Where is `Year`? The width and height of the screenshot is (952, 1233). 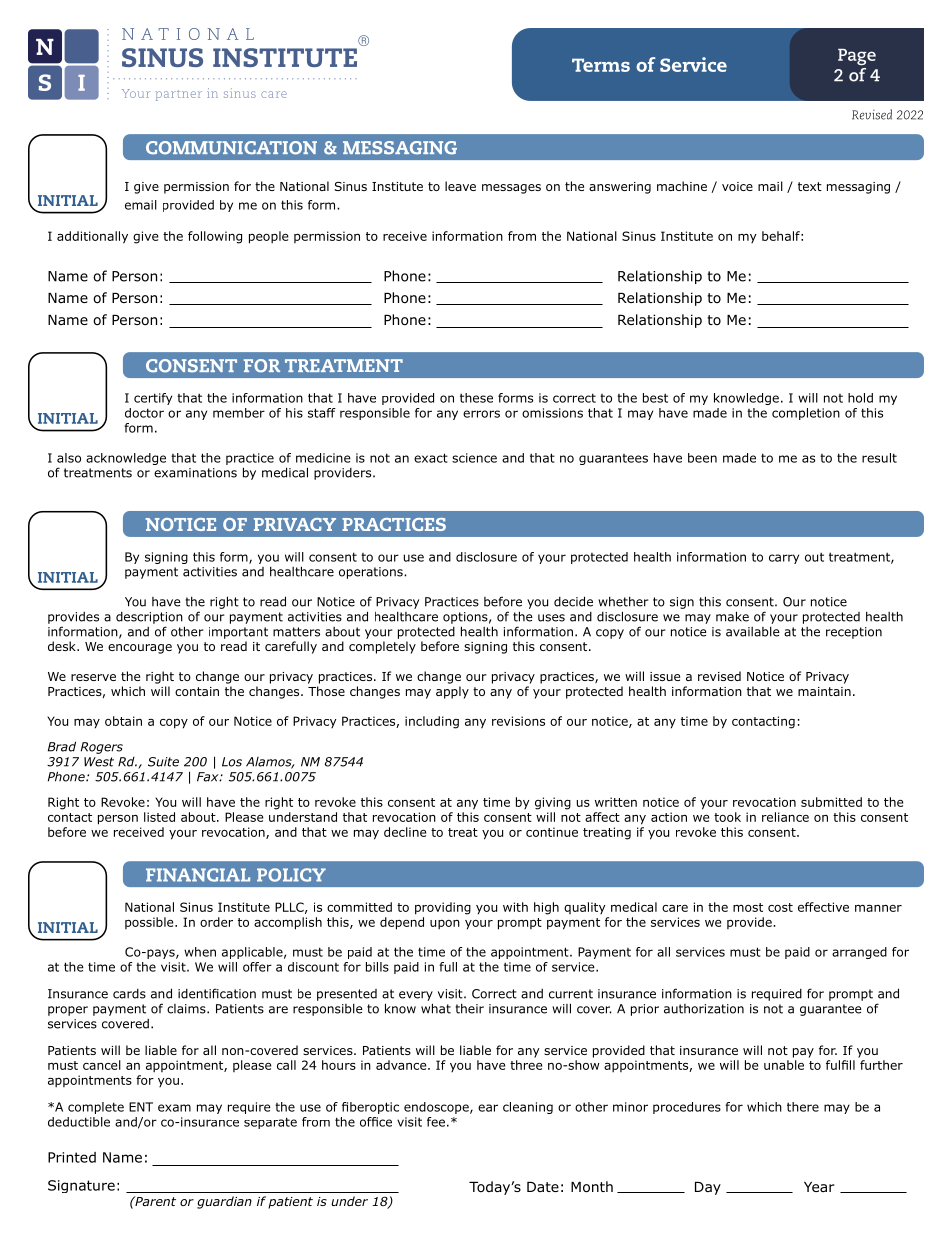 Year is located at coordinates (819, 1187).
